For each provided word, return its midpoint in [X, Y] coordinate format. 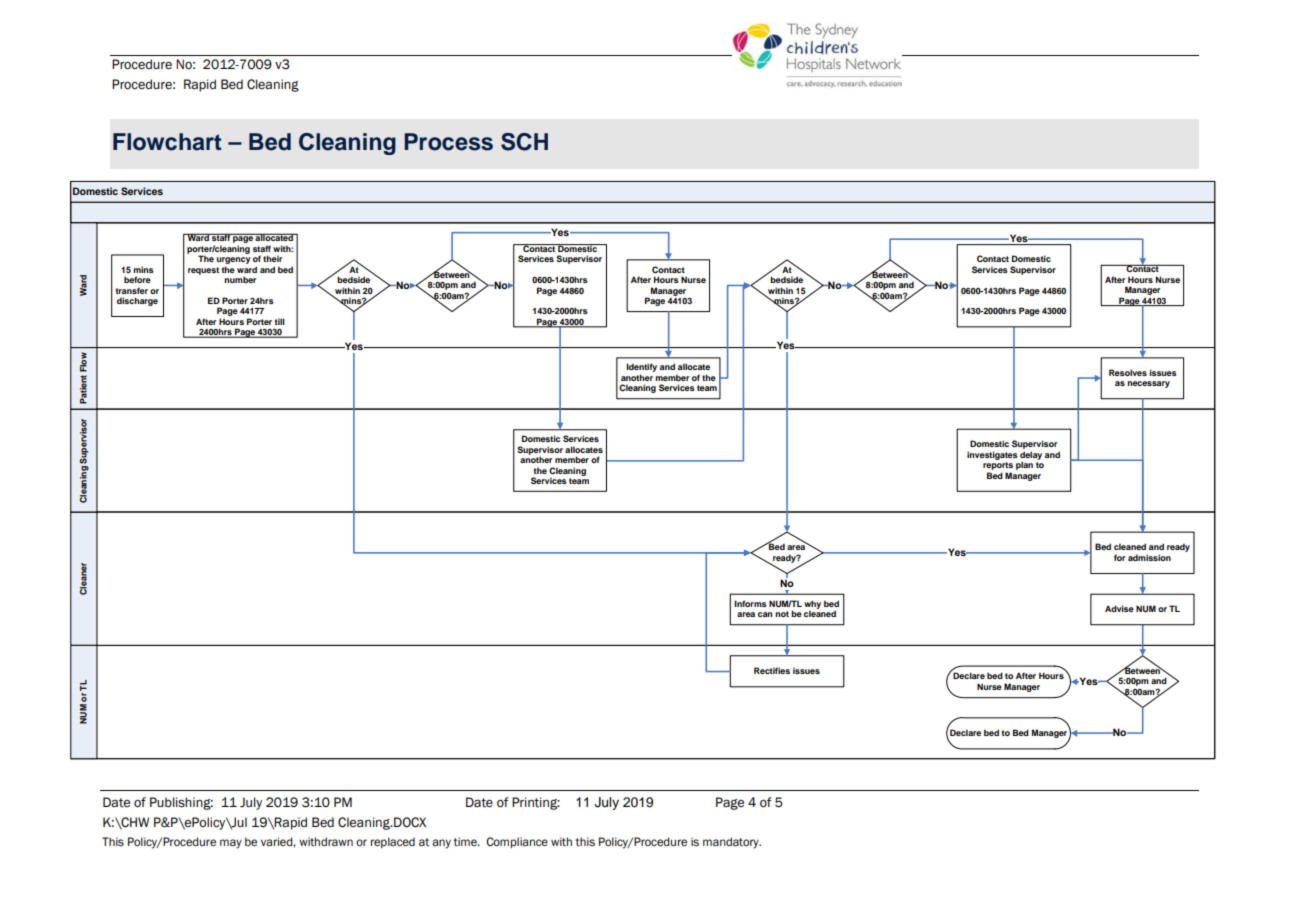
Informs [750, 603]
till [280, 321]
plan [1024, 465]
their [272, 258]
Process [448, 142]
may [231, 844]
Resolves [1128, 372]
